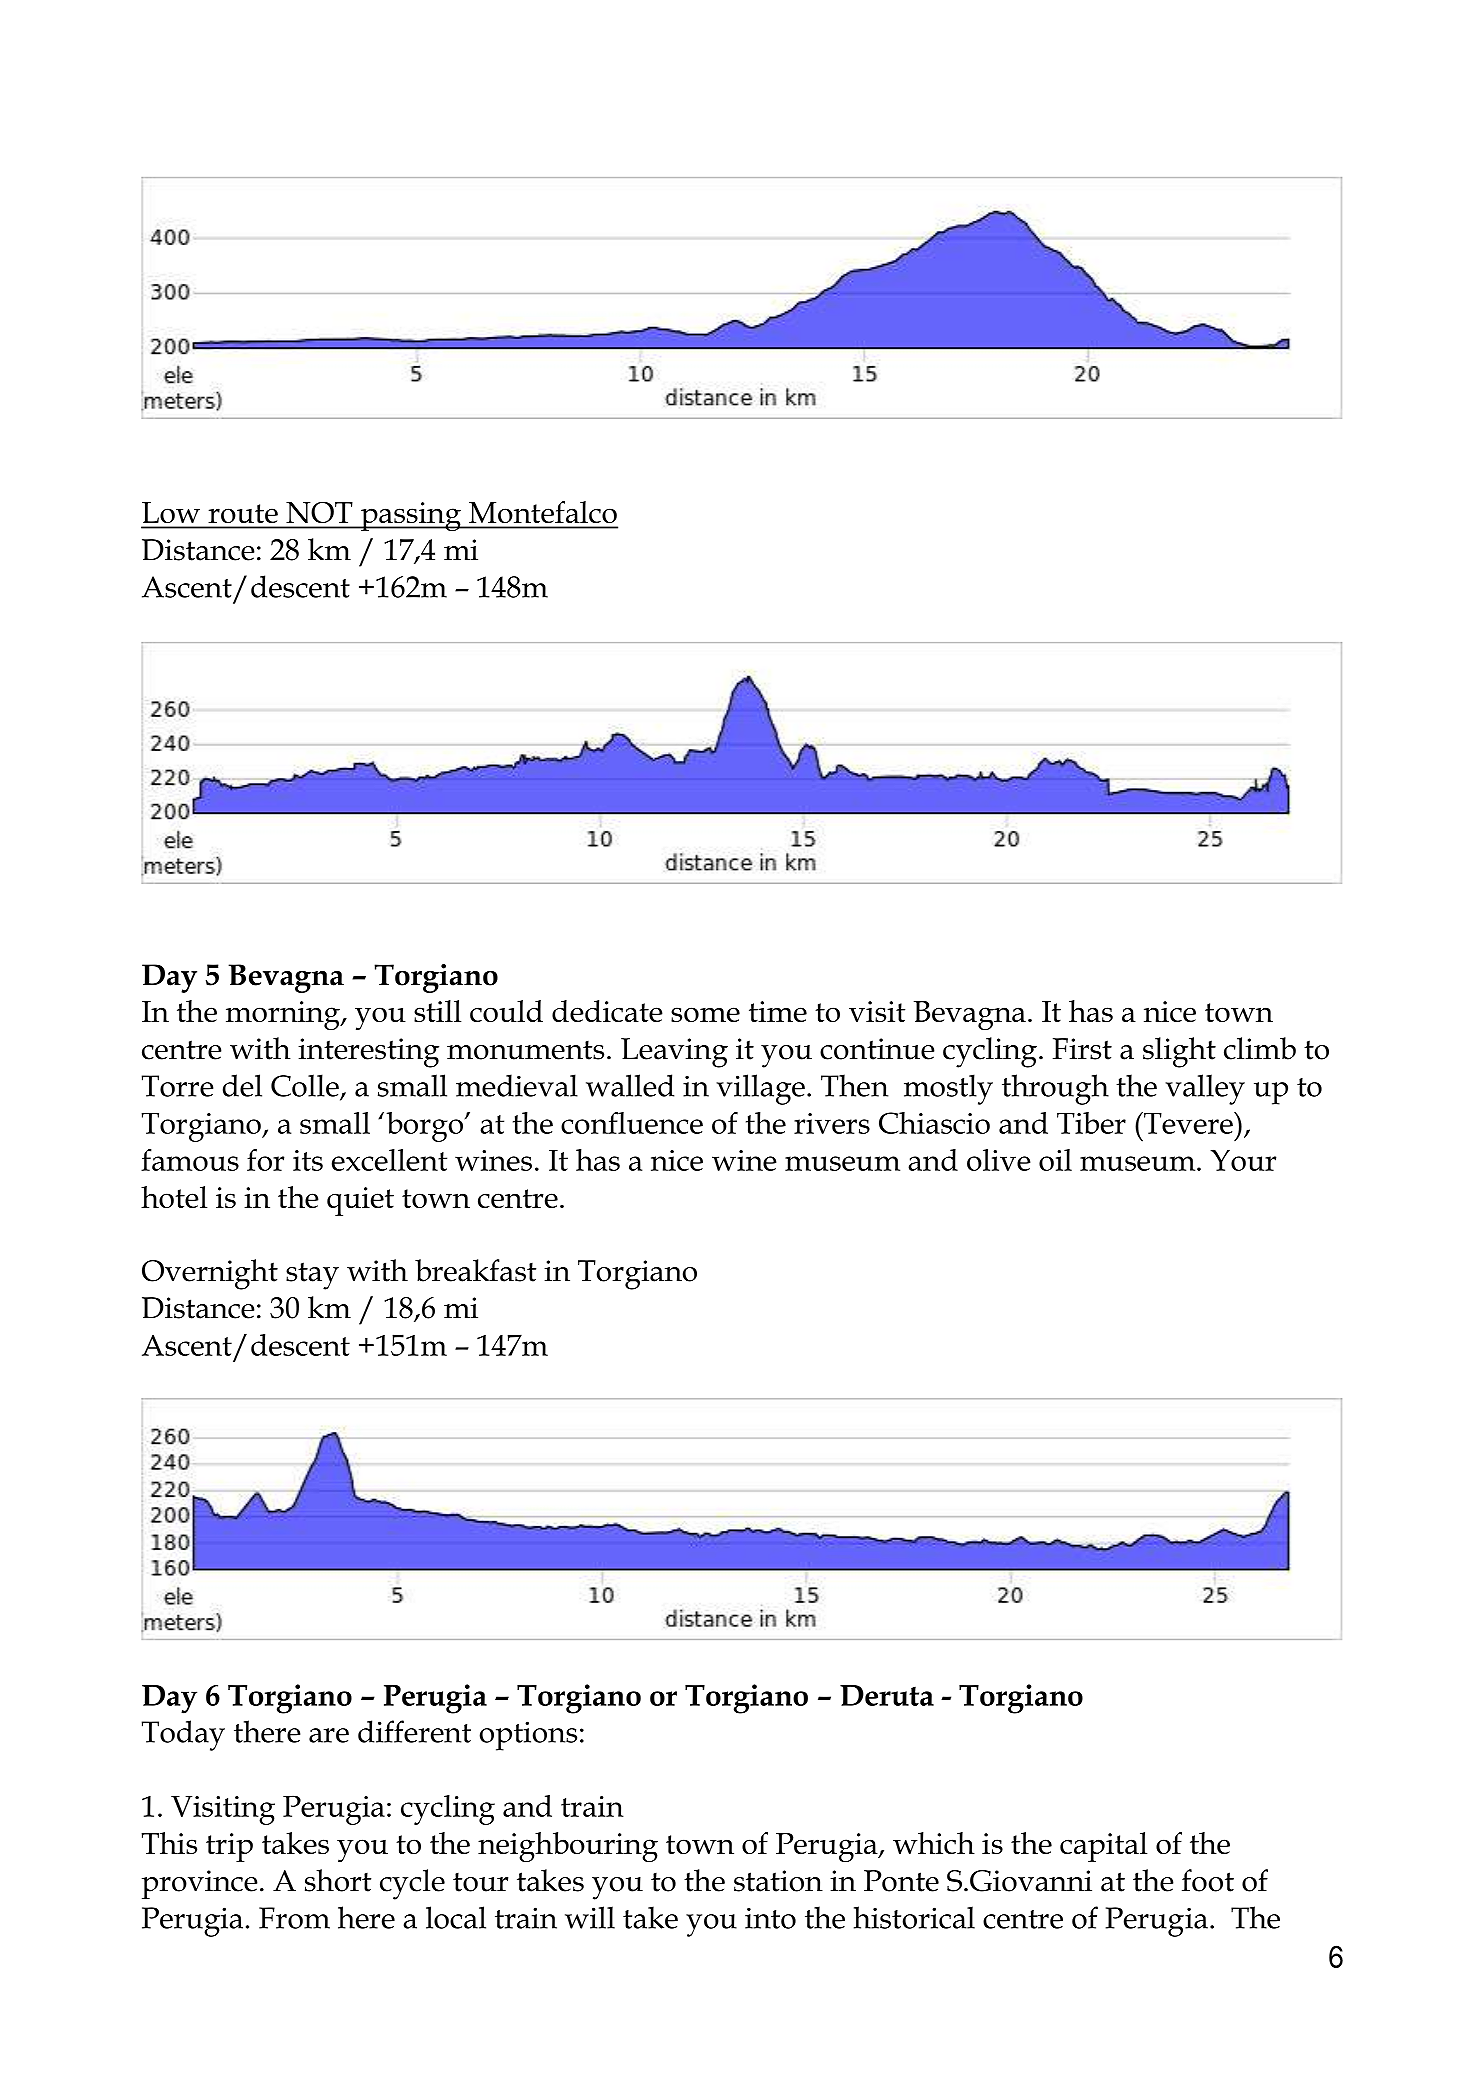 This page has width=1484, height=2099. I want to click on slight, so click(1179, 1052).
